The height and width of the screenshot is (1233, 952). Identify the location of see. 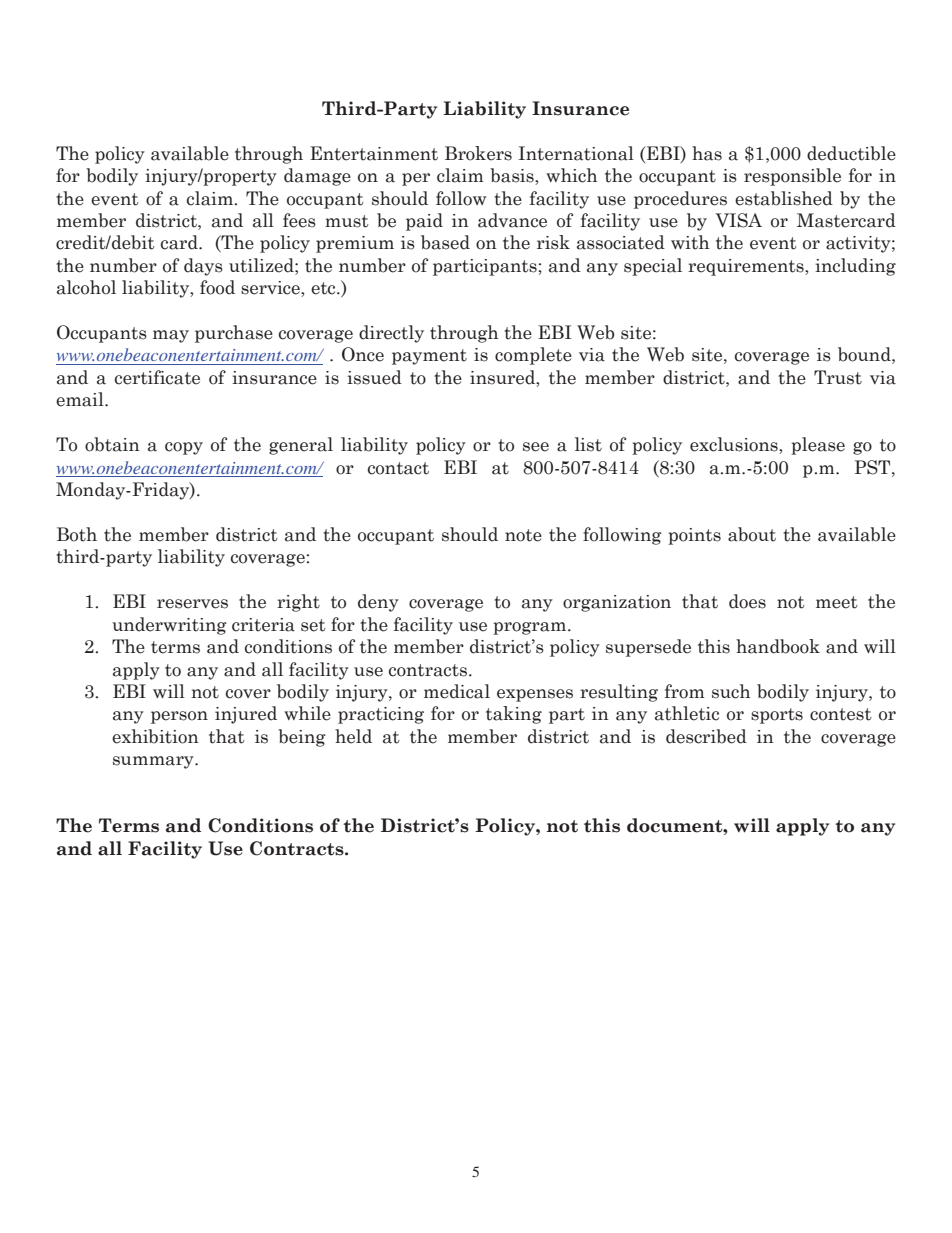
(536, 447).
